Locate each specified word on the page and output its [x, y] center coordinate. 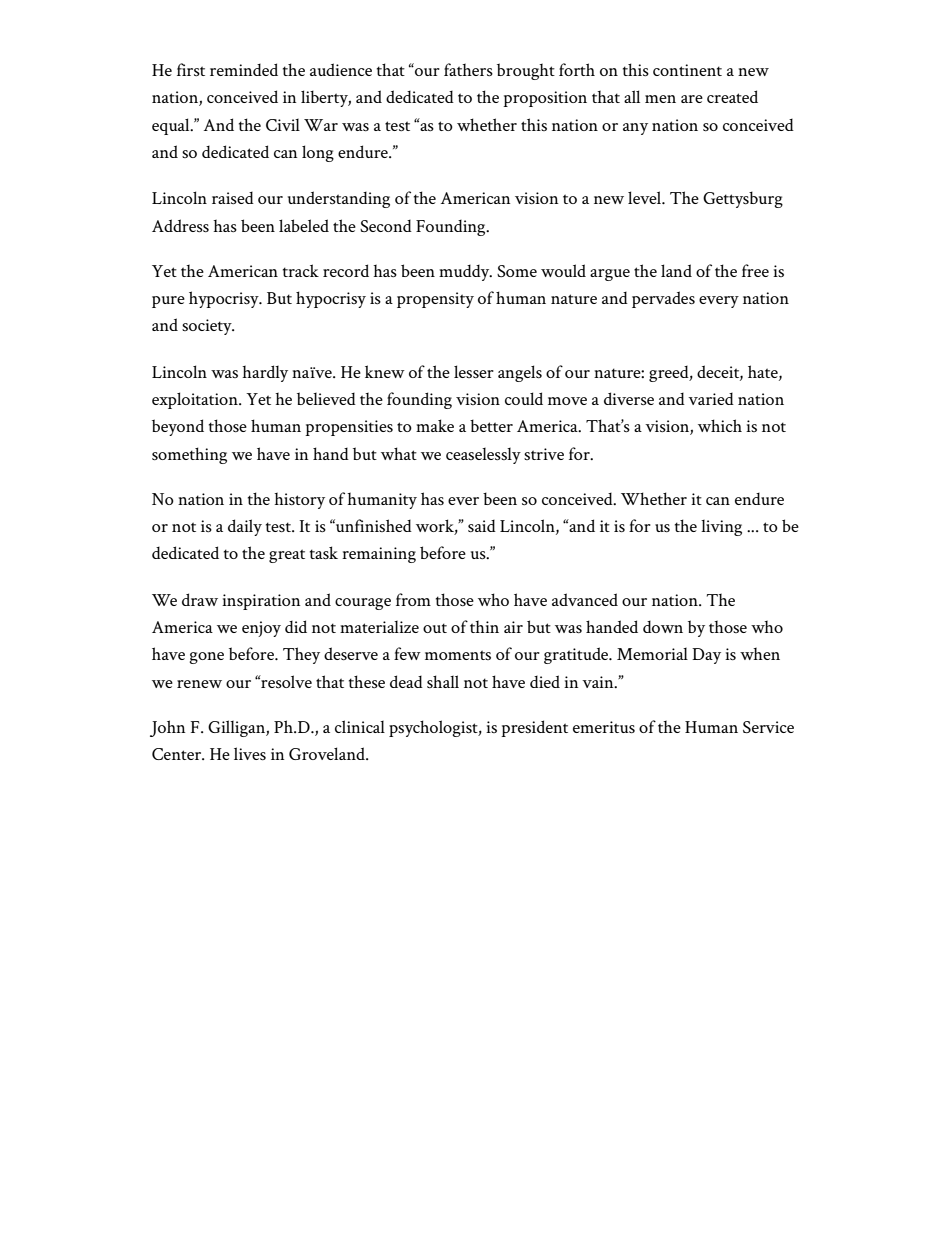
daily [245, 527]
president [534, 728]
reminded [244, 69]
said [482, 525]
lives [250, 753]
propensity [435, 300]
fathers [468, 69]
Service [768, 727]
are [692, 99]
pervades [663, 299]
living [721, 528]
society [208, 327]
